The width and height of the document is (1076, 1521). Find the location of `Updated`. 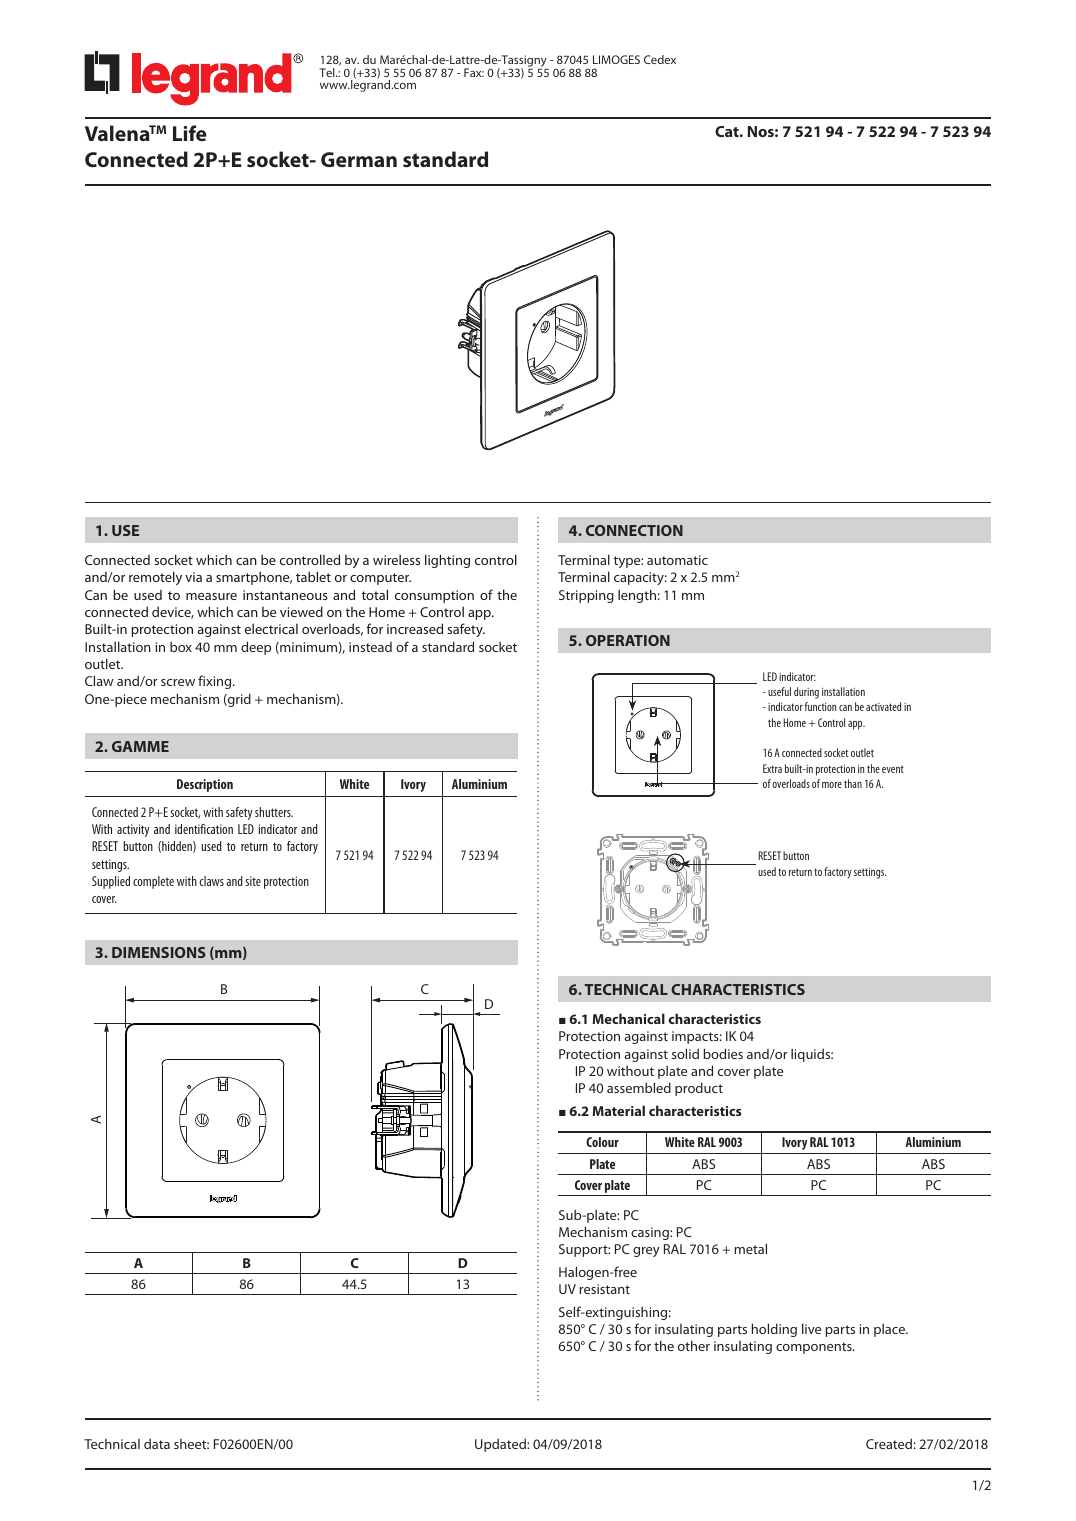

Updated is located at coordinates (501, 1445).
